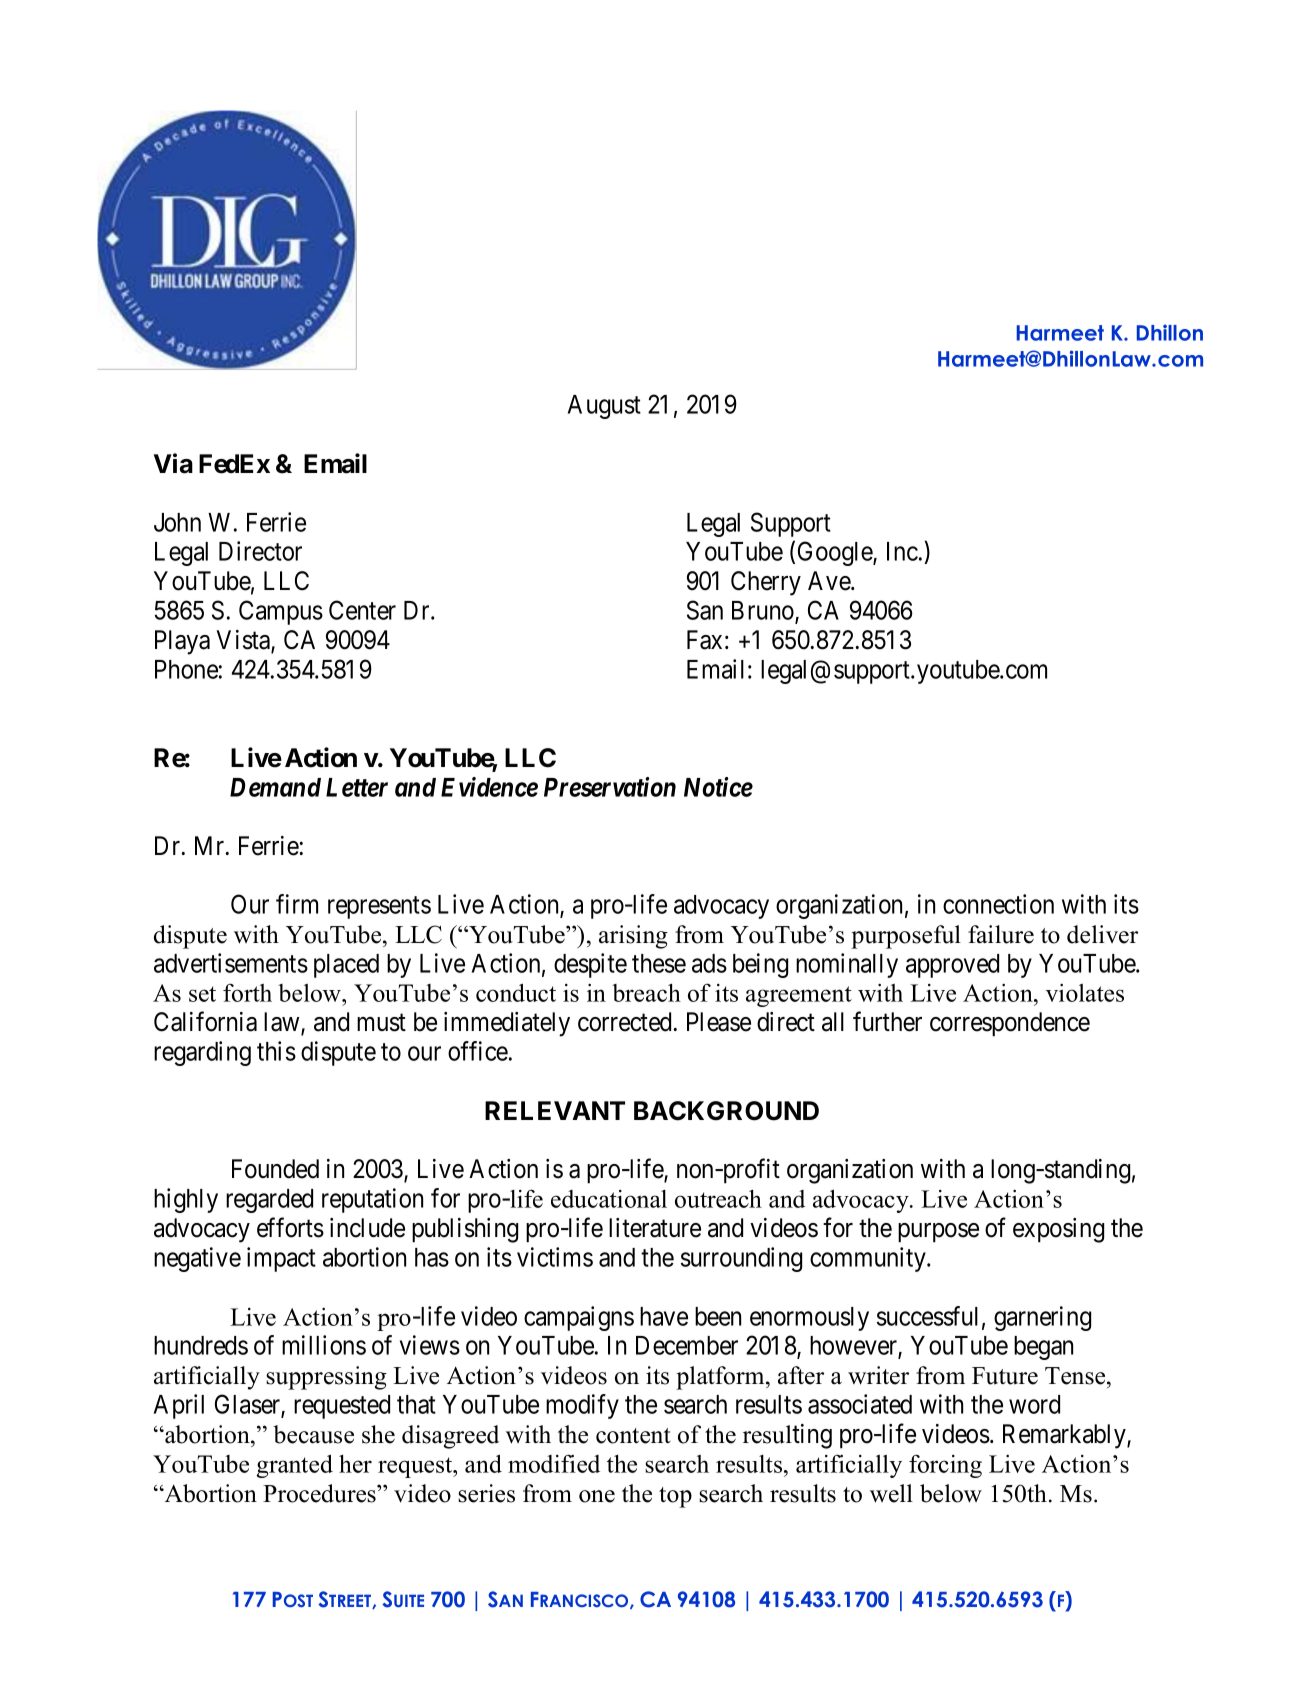 This screenshot has height=1688, width=1304. Describe the element at coordinates (173, 463) in the screenshot. I see `Via` at that location.
